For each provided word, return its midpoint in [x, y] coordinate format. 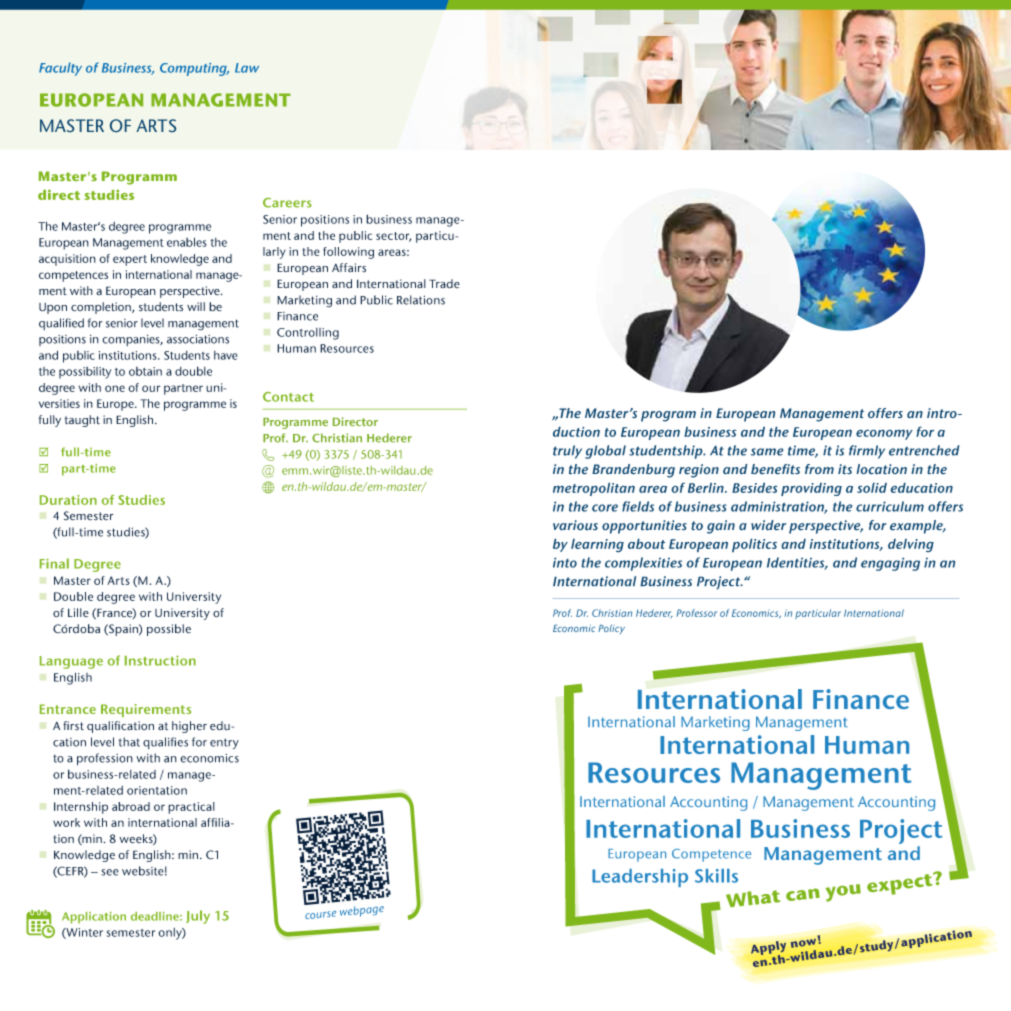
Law [247, 68]
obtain [145, 371]
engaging [890, 564]
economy [884, 434]
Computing [194, 69]
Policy [611, 629]
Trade [444, 284]
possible [169, 630]
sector [393, 237]
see [110, 872]
